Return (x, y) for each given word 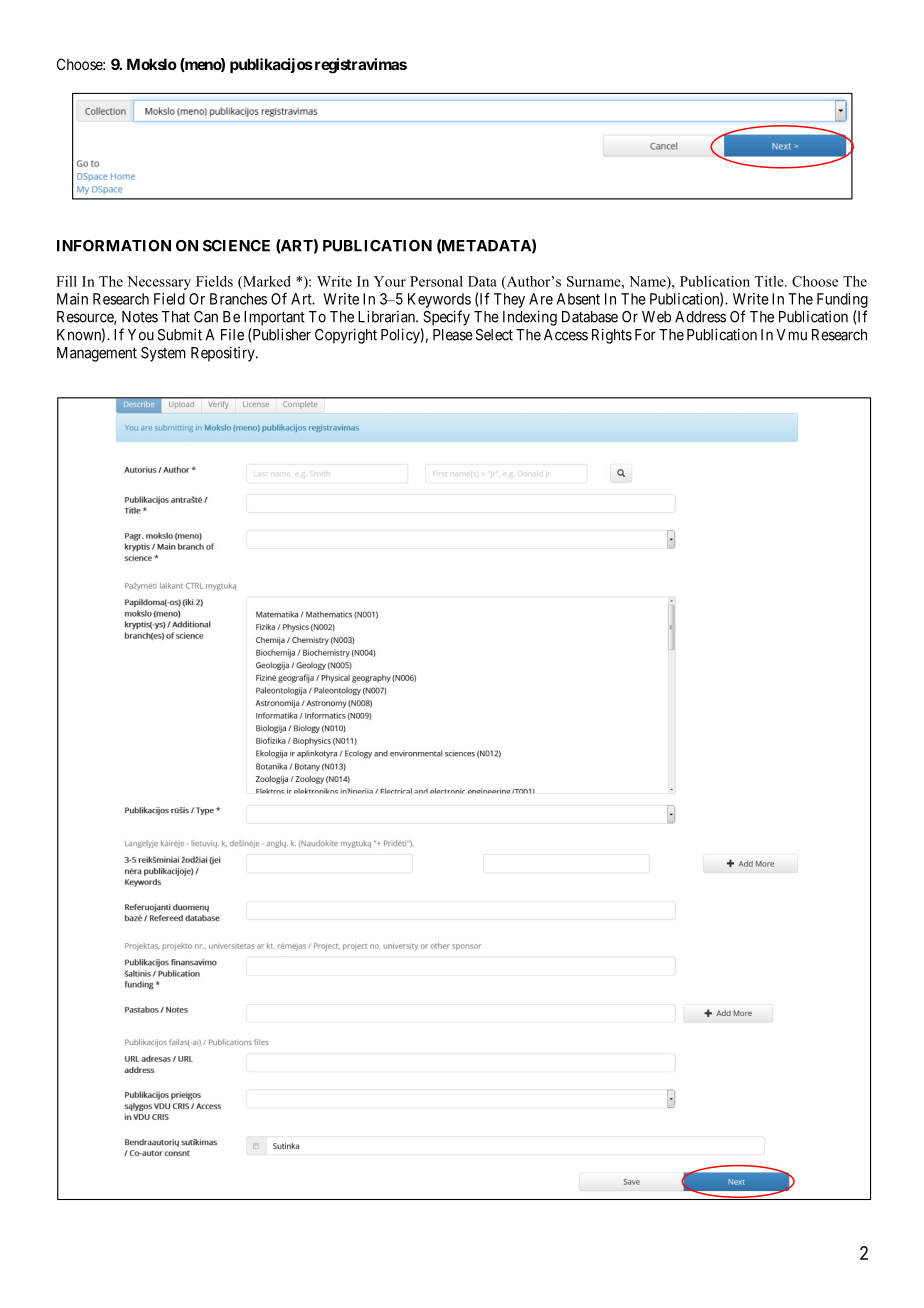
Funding (842, 300)
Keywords (439, 300)
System (163, 354)
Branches (238, 299)
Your (390, 281)
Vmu (791, 335)
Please (453, 335)
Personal (436, 281)
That (176, 317)
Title (770, 281)
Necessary (159, 283)
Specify (446, 318)
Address (700, 317)
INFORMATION (114, 246)
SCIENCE (236, 246)
